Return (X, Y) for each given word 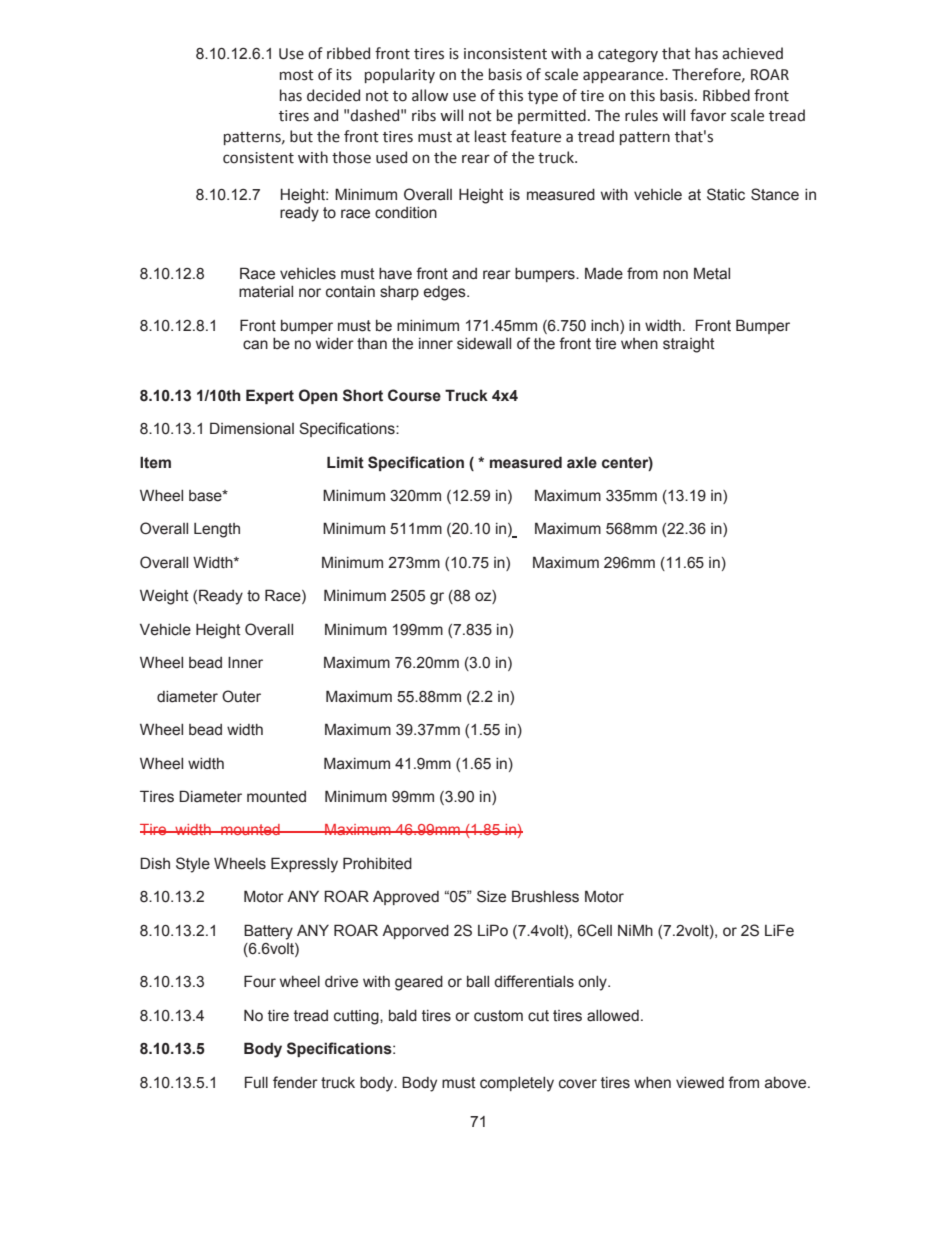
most (297, 75)
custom (498, 1016)
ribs (424, 115)
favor (708, 115)
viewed (700, 1083)
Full (256, 1082)
